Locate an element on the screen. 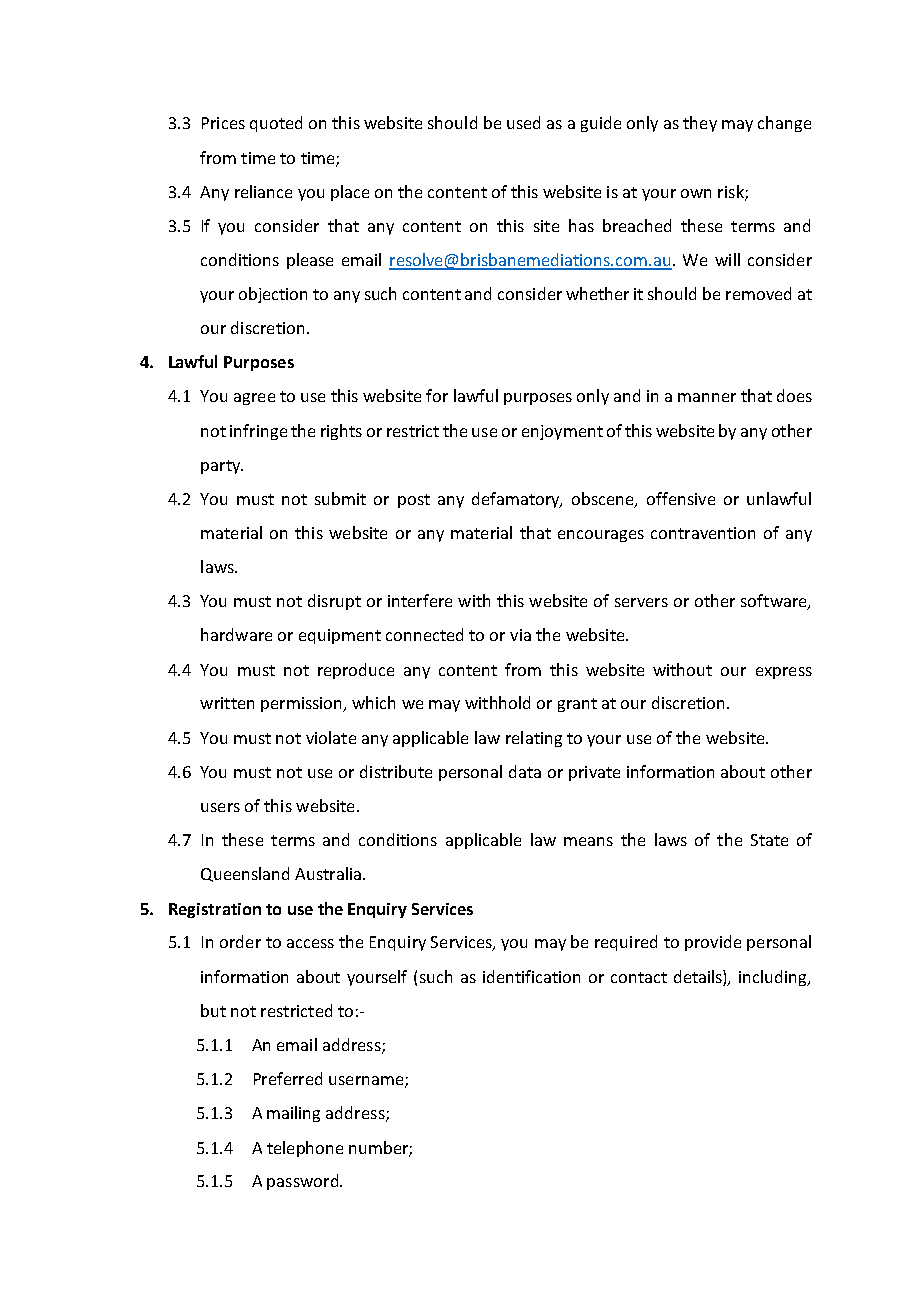  defamatory is located at coordinates (517, 500).
